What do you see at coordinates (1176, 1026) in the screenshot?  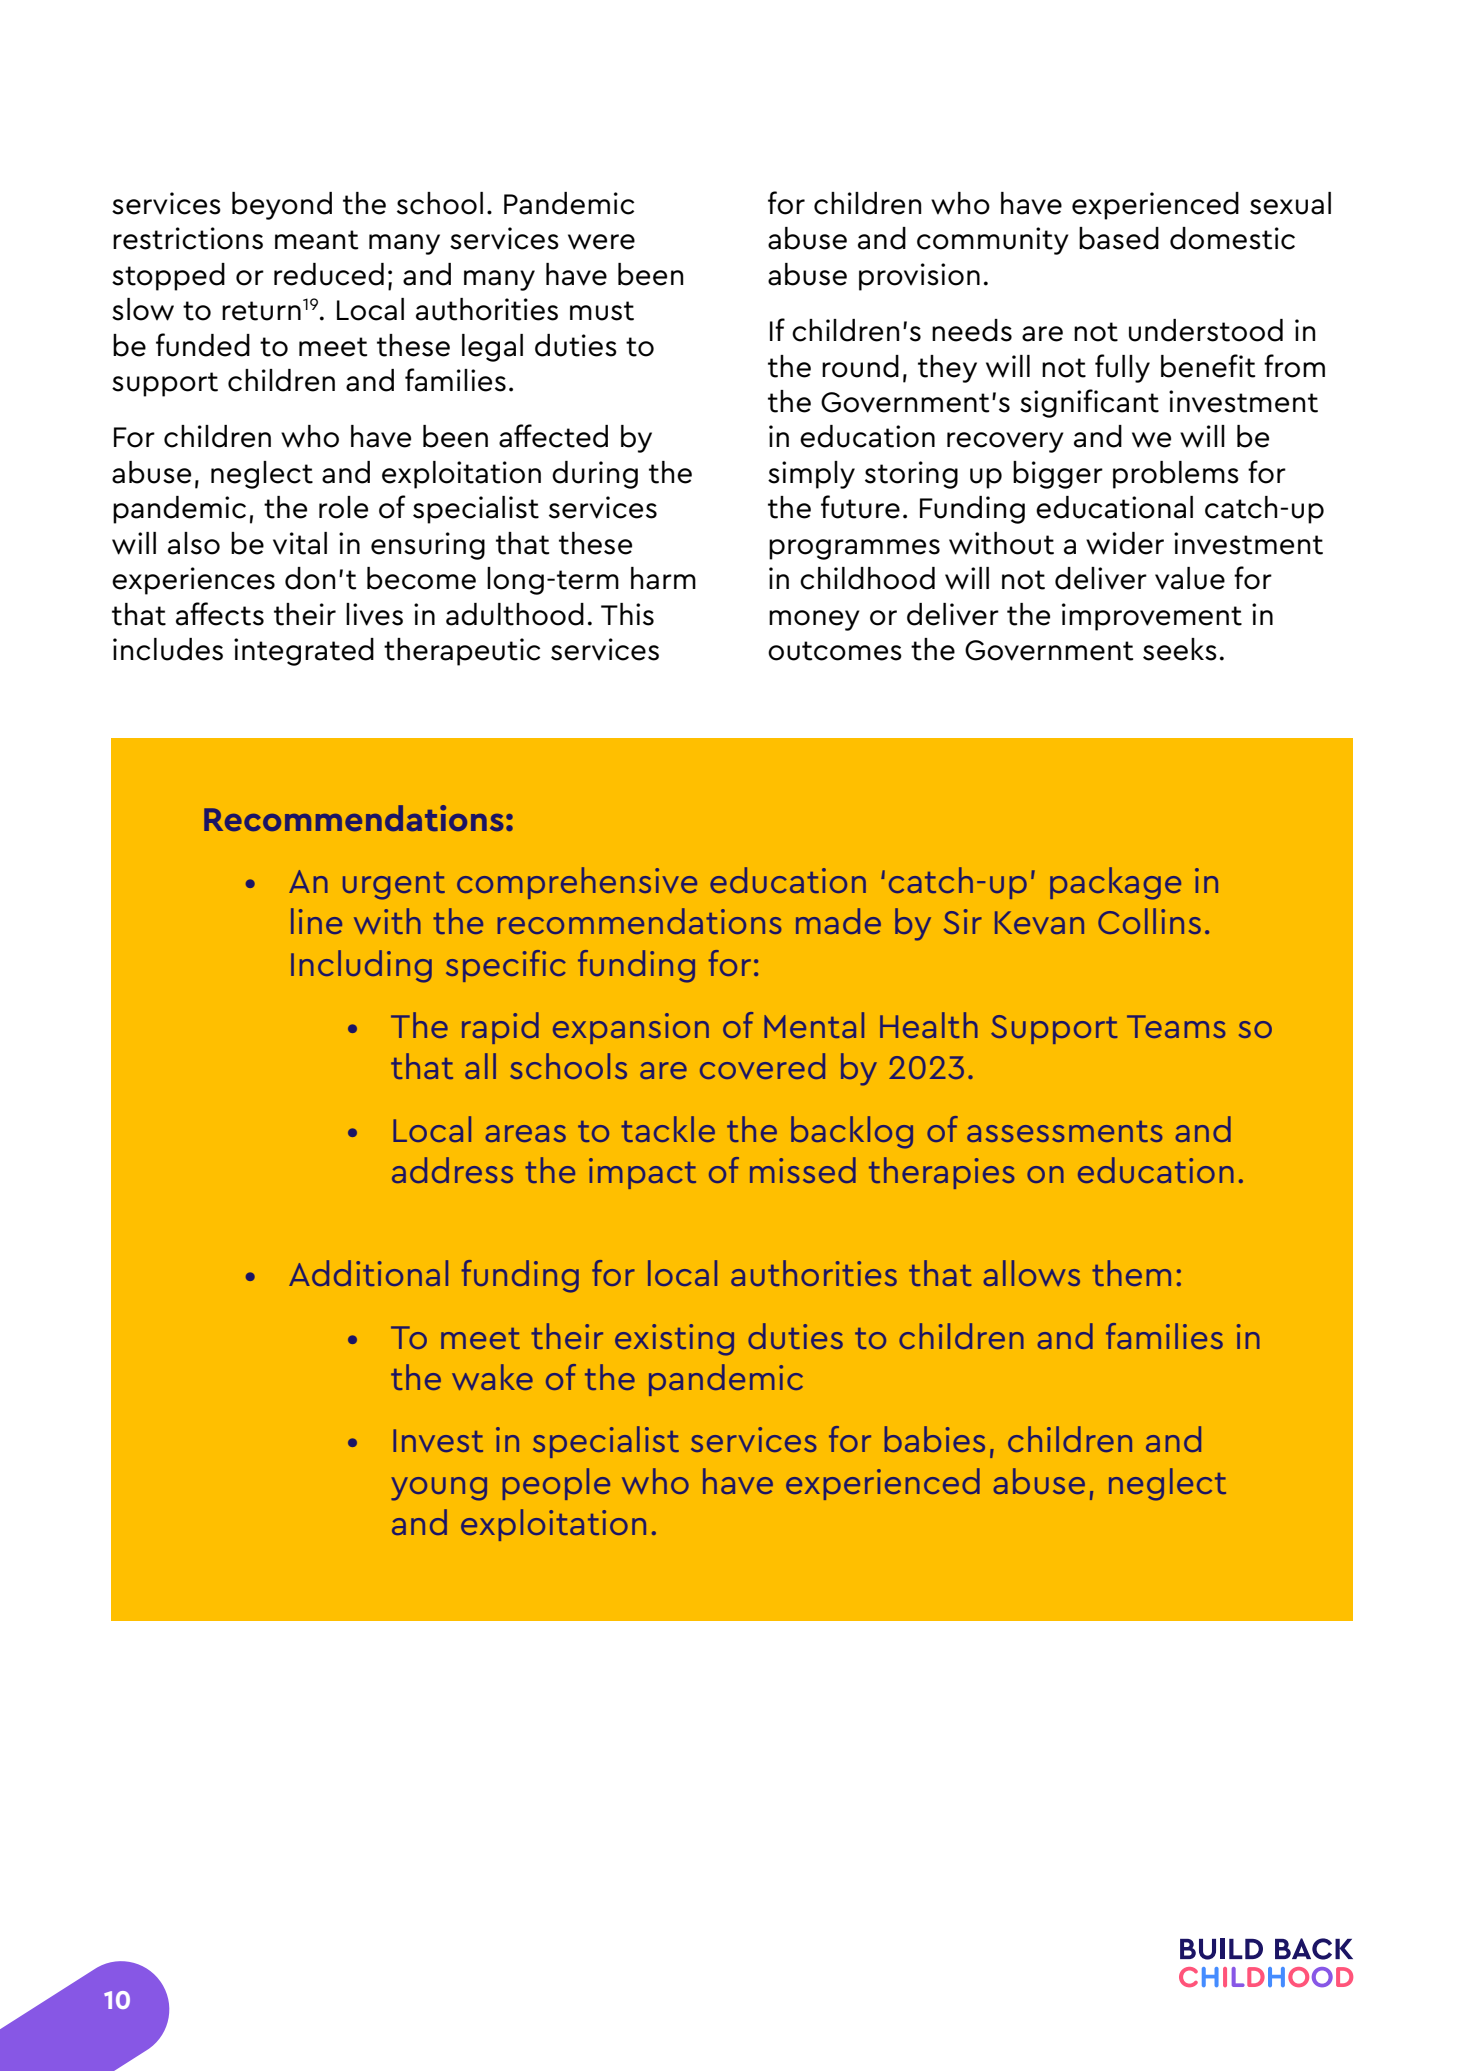 I see `Teams` at bounding box center [1176, 1026].
